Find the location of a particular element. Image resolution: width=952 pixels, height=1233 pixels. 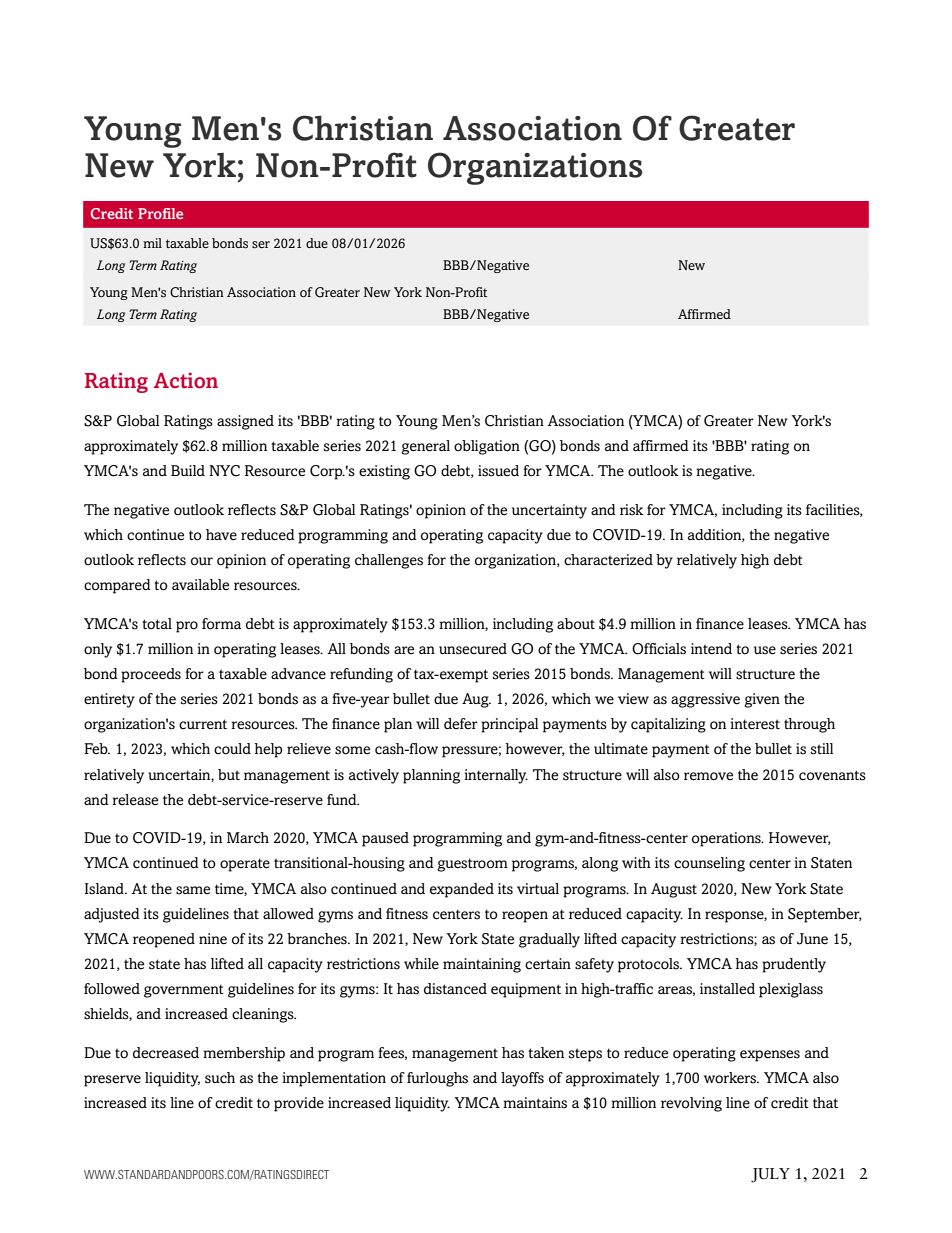

such is located at coordinates (220, 1078).
